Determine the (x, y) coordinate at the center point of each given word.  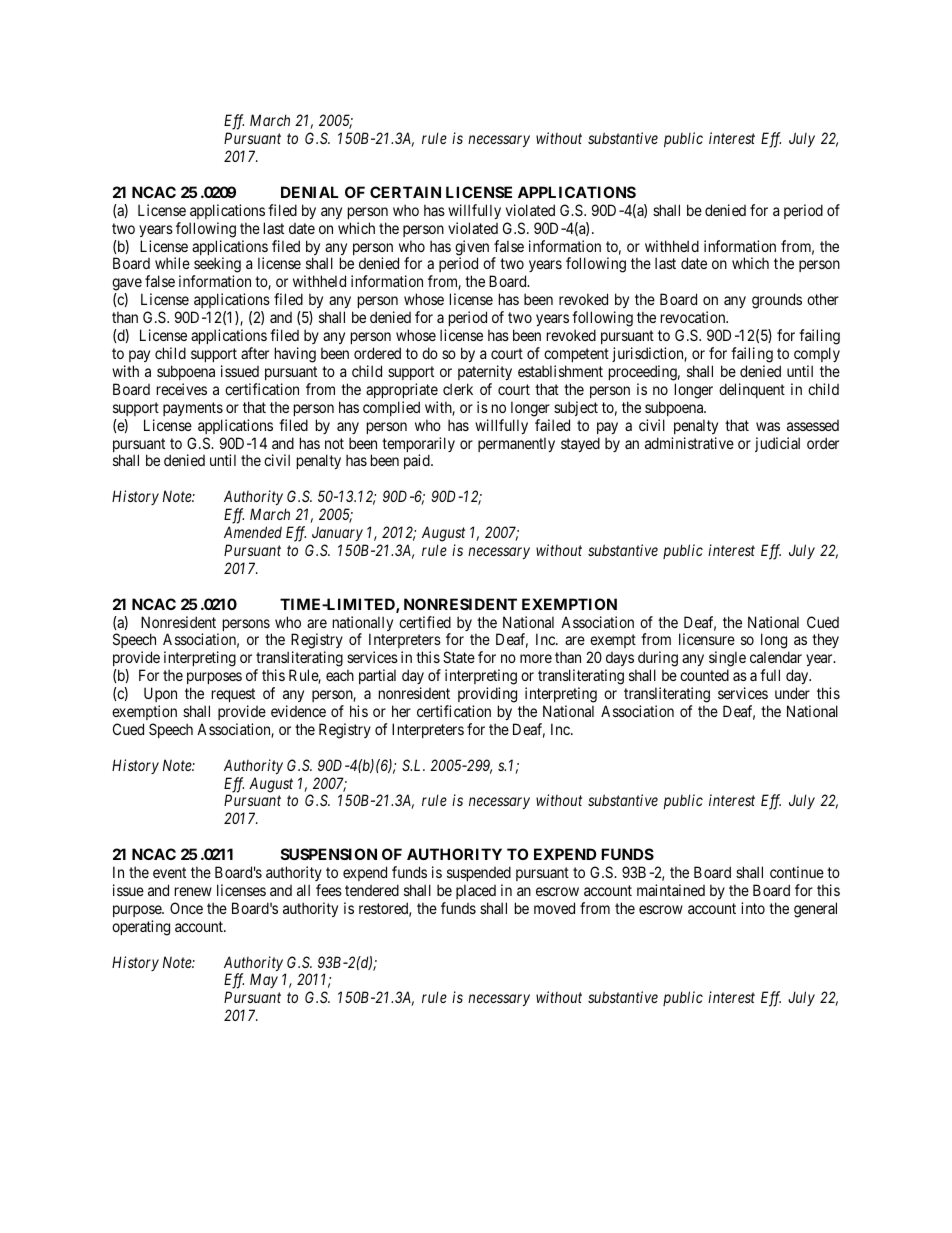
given (472, 249)
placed (476, 891)
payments (193, 409)
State (459, 657)
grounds (777, 301)
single (727, 660)
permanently (516, 444)
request (233, 695)
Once (186, 908)
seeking (217, 266)
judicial (777, 444)
